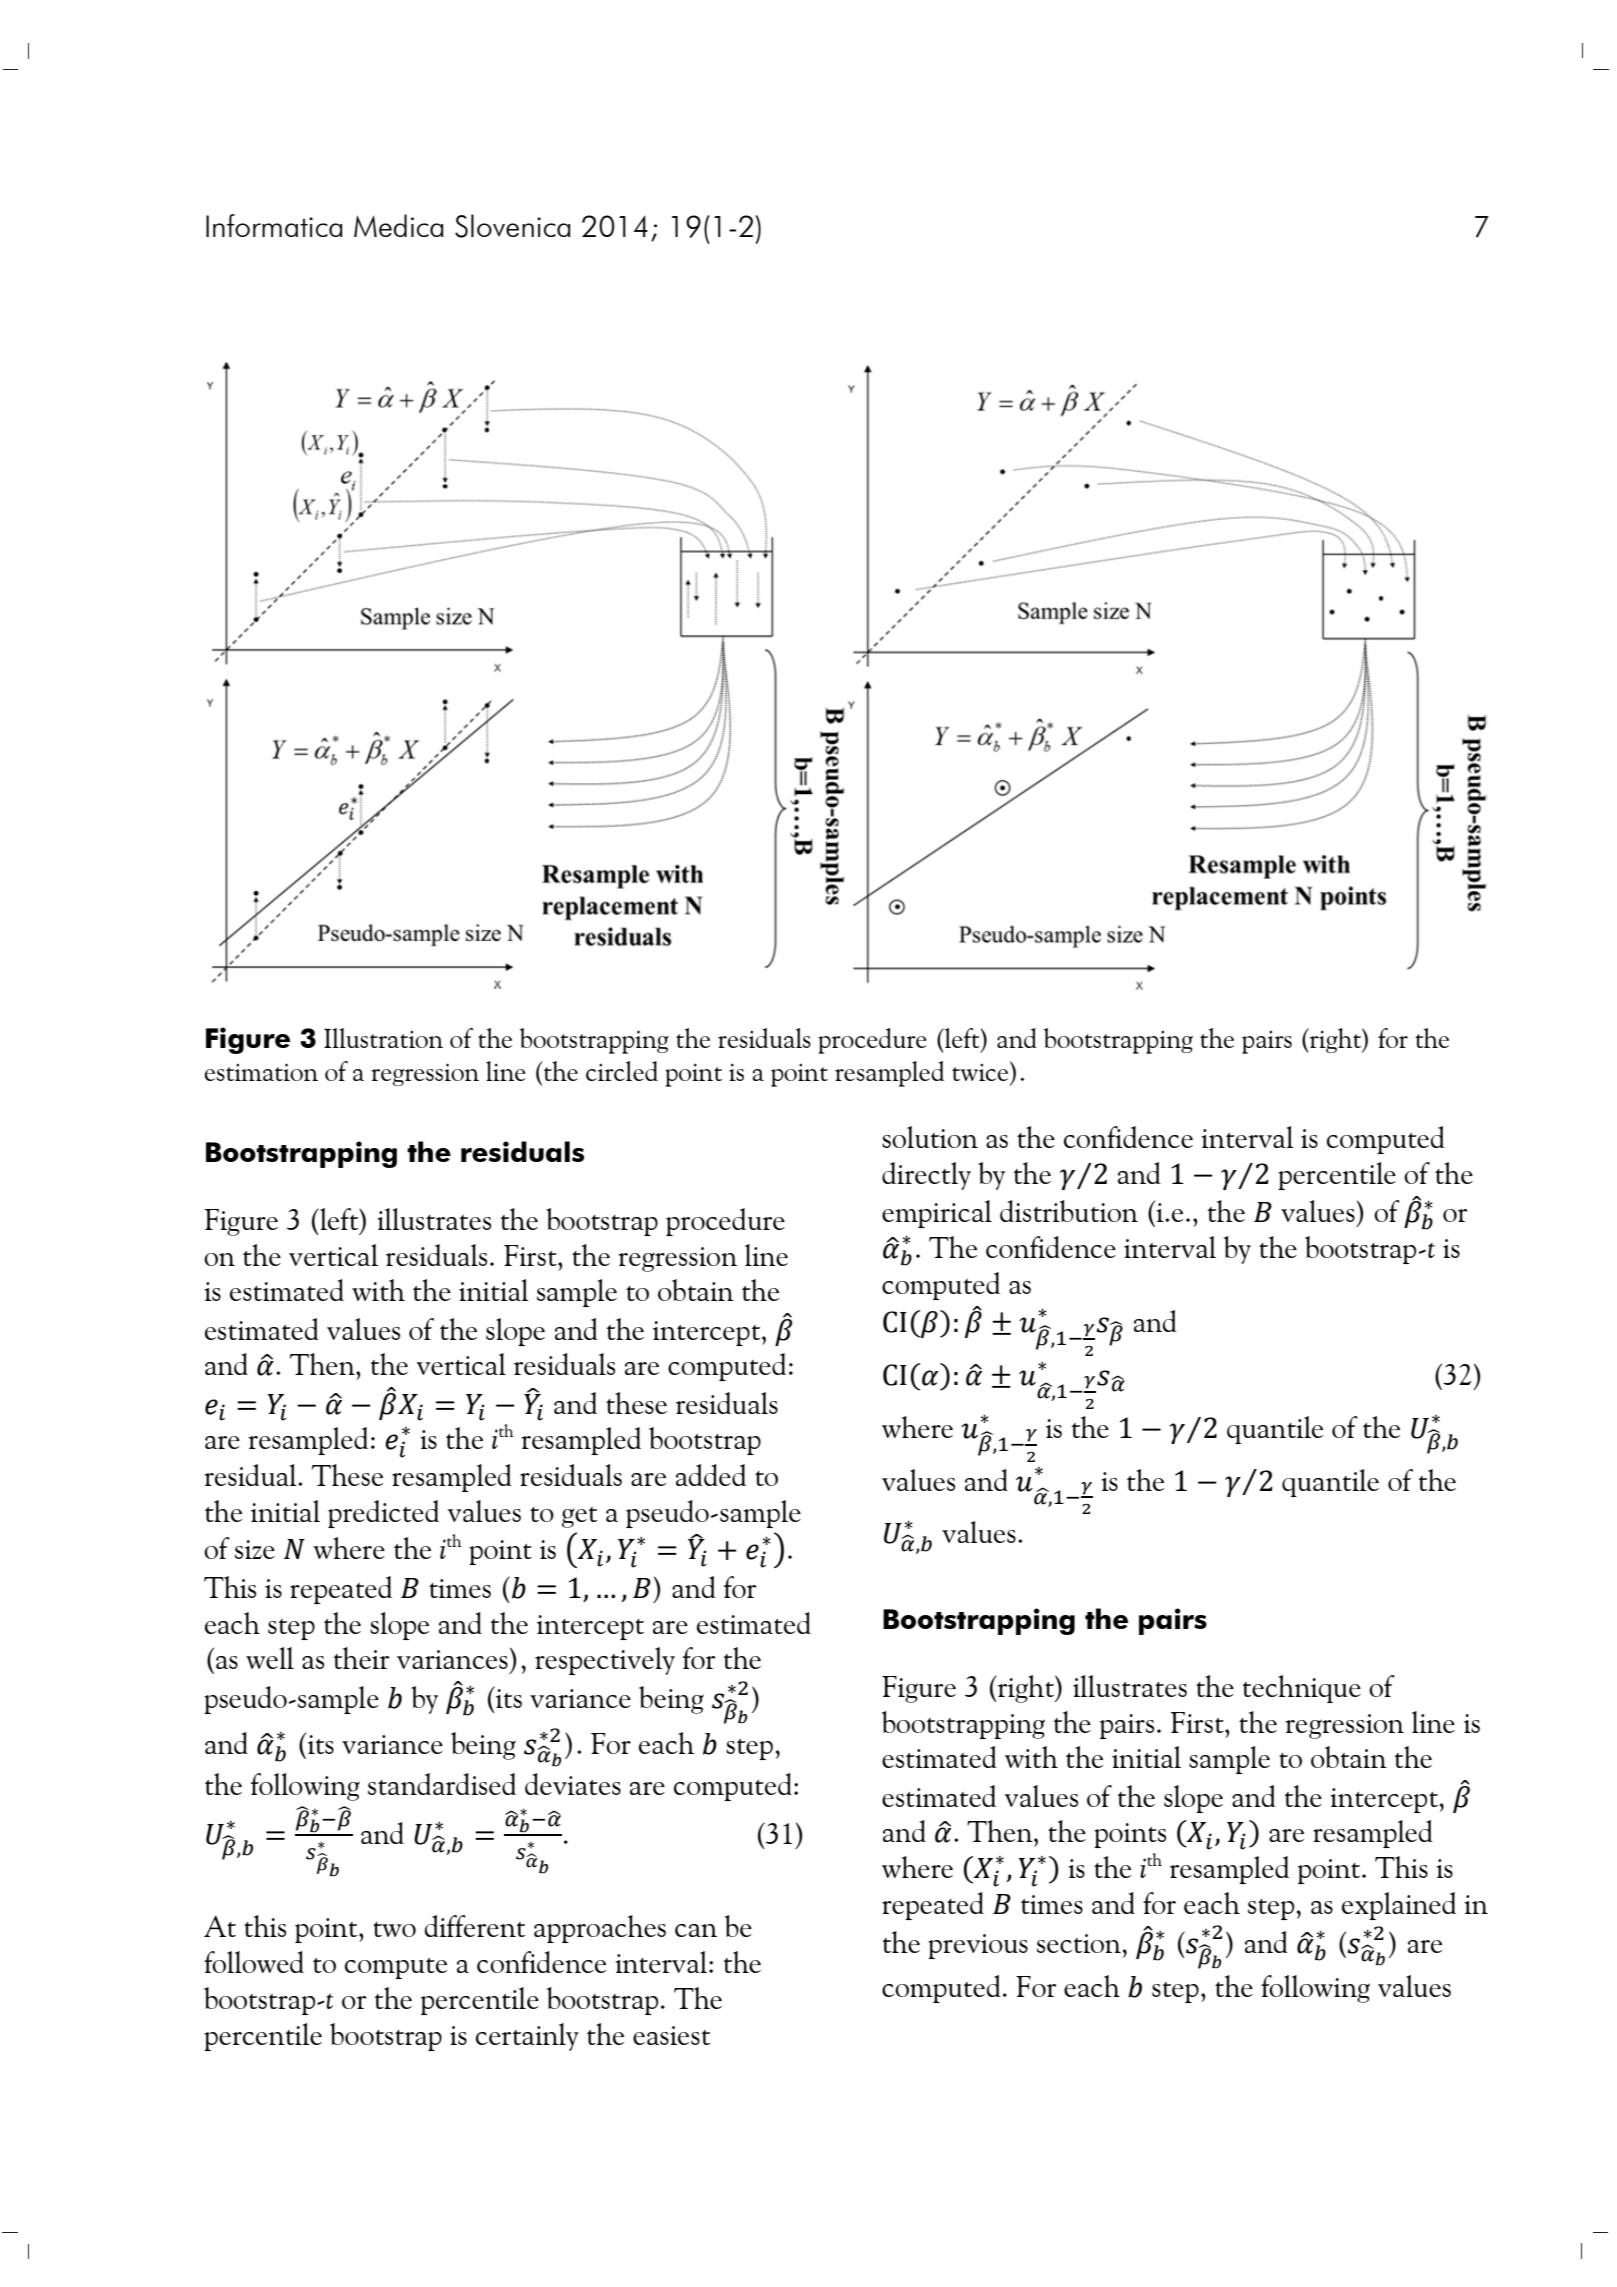 This screenshot has width=1617, height=2287. I want to click on predicted, so click(383, 1514).
